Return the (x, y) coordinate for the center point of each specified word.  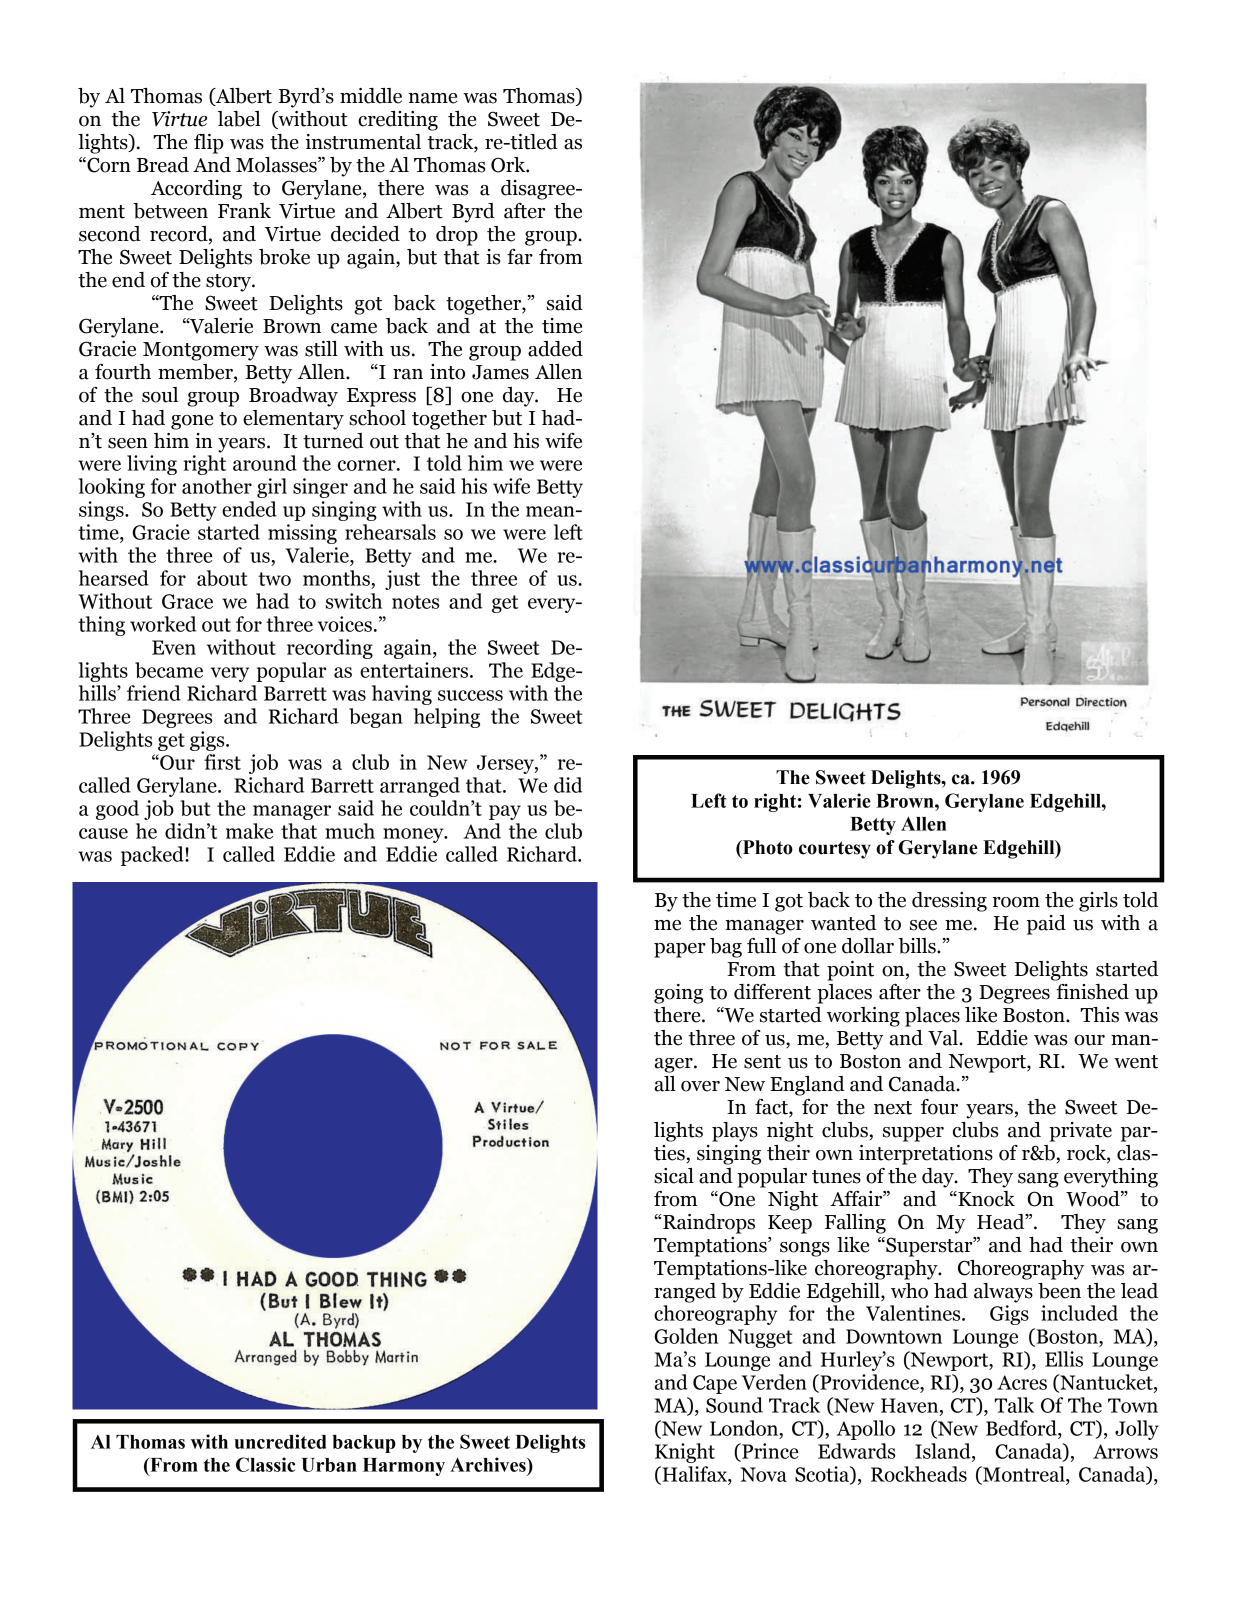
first (222, 762)
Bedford (1022, 1428)
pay (505, 812)
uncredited (280, 1441)
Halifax (694, 1475)
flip (208, 144)
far (520, 257)
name (433, 98)
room (1016, 902)
